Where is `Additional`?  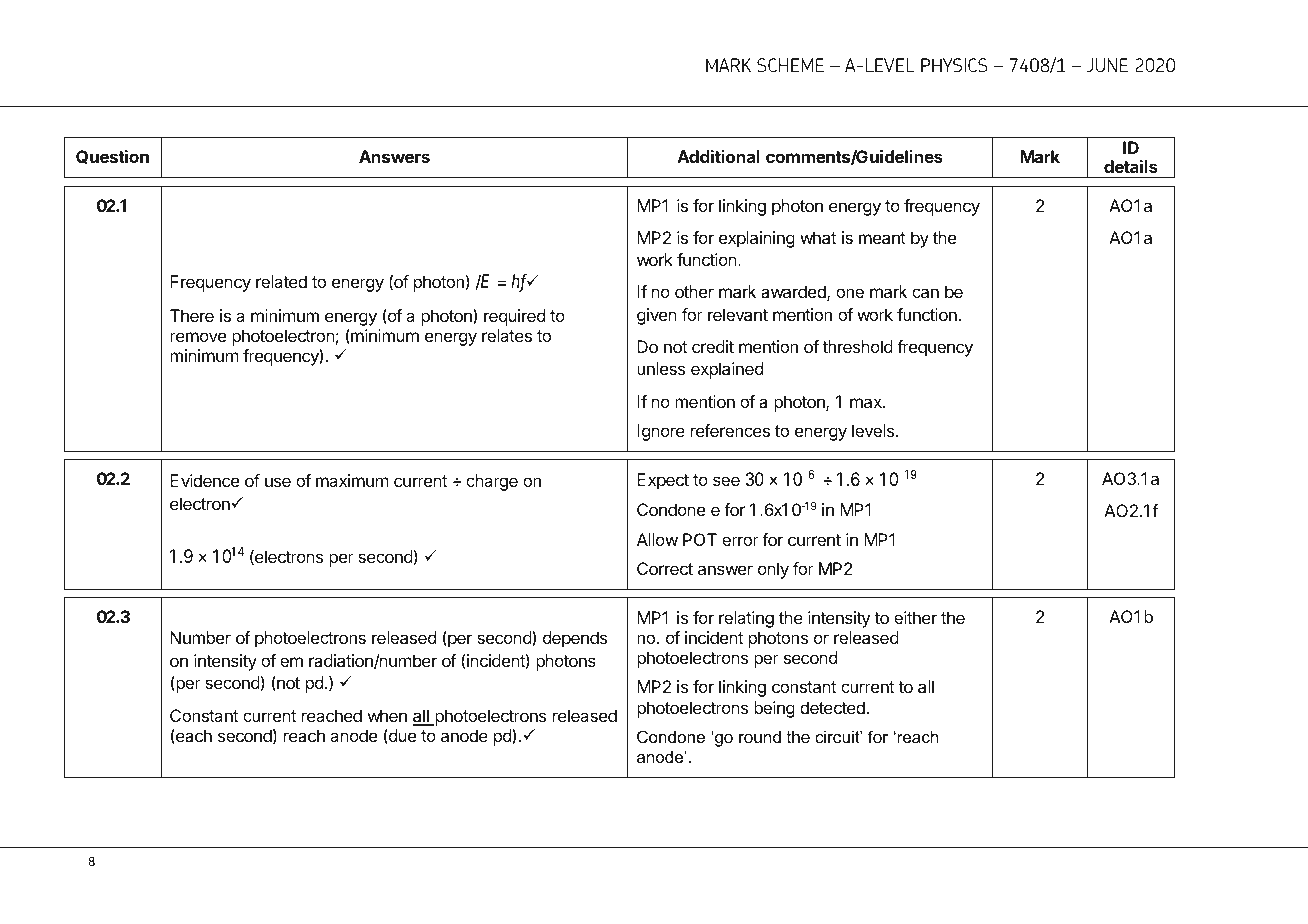 Additional is located at coordinates (718, 156).
